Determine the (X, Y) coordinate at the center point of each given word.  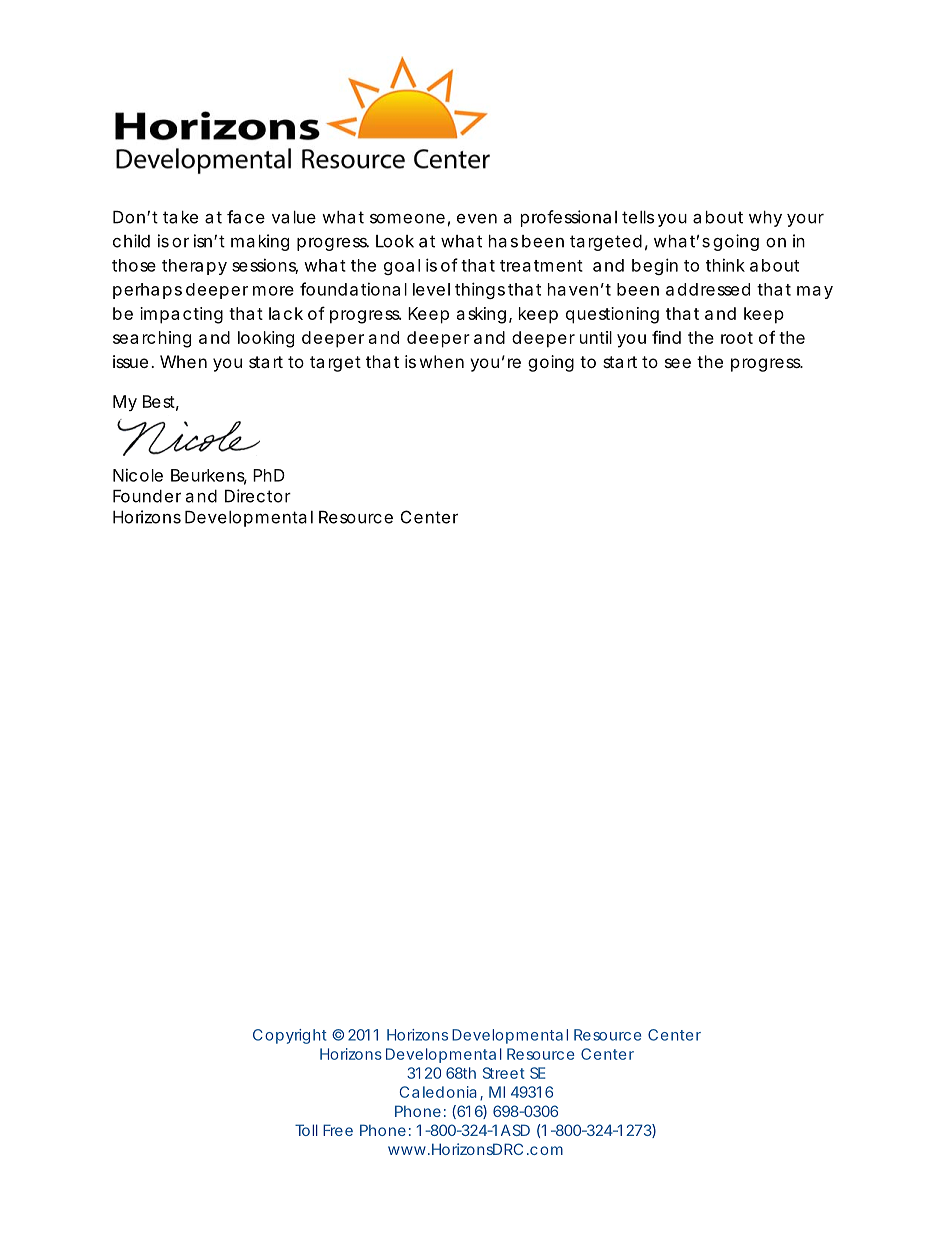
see (678, 363)
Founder (147, 496)
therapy (194, 267)
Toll (306, 1130)
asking (481, 315)
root (737, 338)
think (725, 265)
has (503, 241)
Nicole (138, 475)
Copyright (290, 1036)
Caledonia (438, 1092)
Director (258, 496)
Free (338, 1130)
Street (504, 1073)
